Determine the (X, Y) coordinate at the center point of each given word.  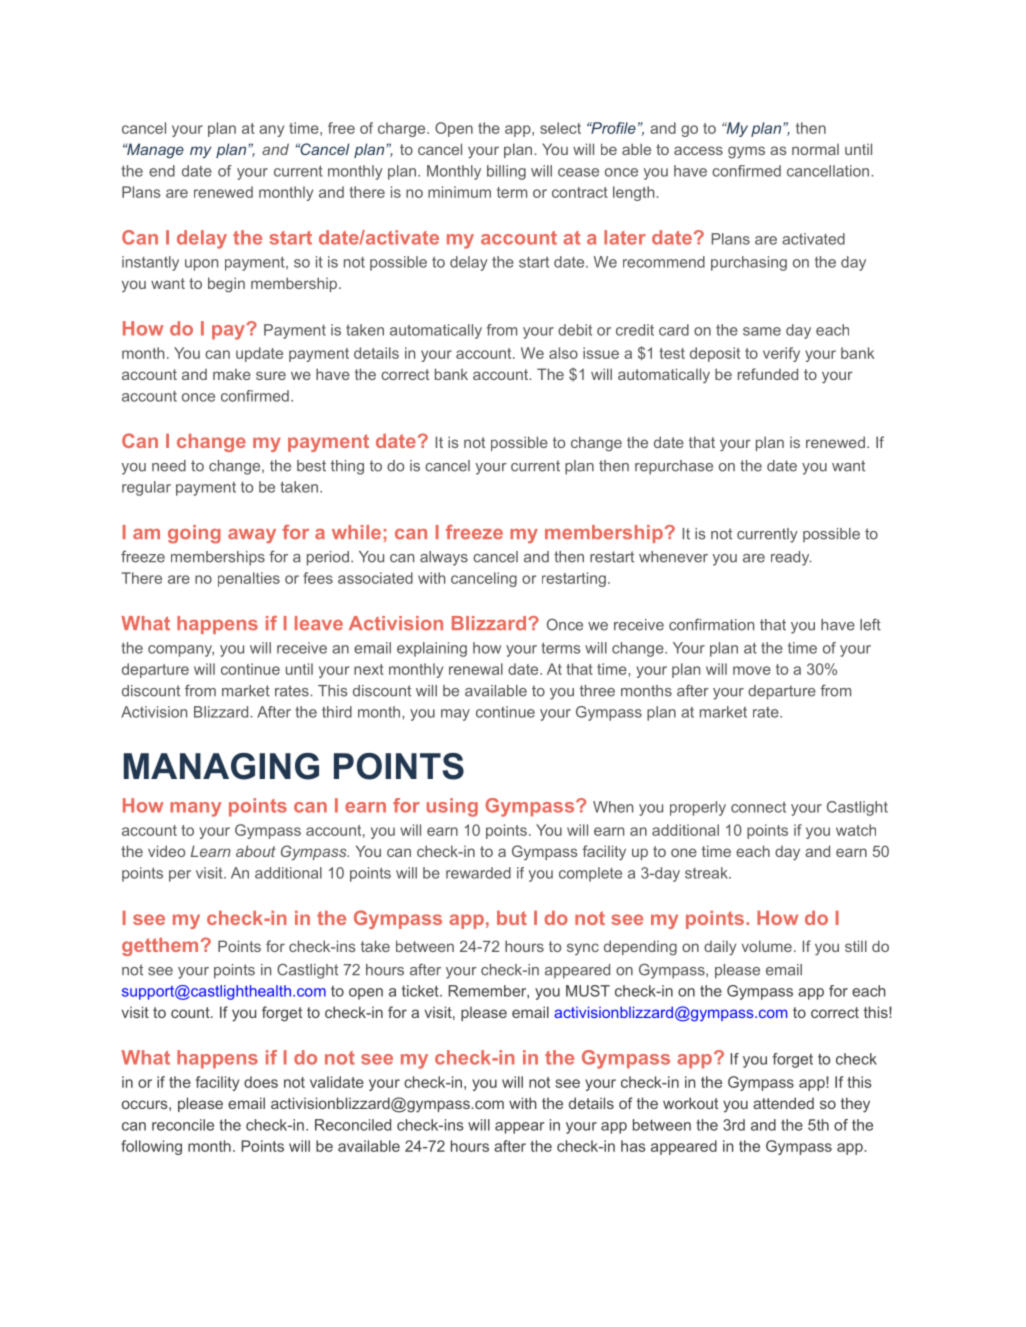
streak (707, 873)
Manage (154, 151)
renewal (476, 669)
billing (506, 172)
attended (783, 1103)
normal (815, 149)
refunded (768, 374)
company (181, 651)
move (752, 670)
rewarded (478, 873)
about (256, 851)
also (563, 353)
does (261, 1082)
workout (690, 1103)
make (232, 374)
